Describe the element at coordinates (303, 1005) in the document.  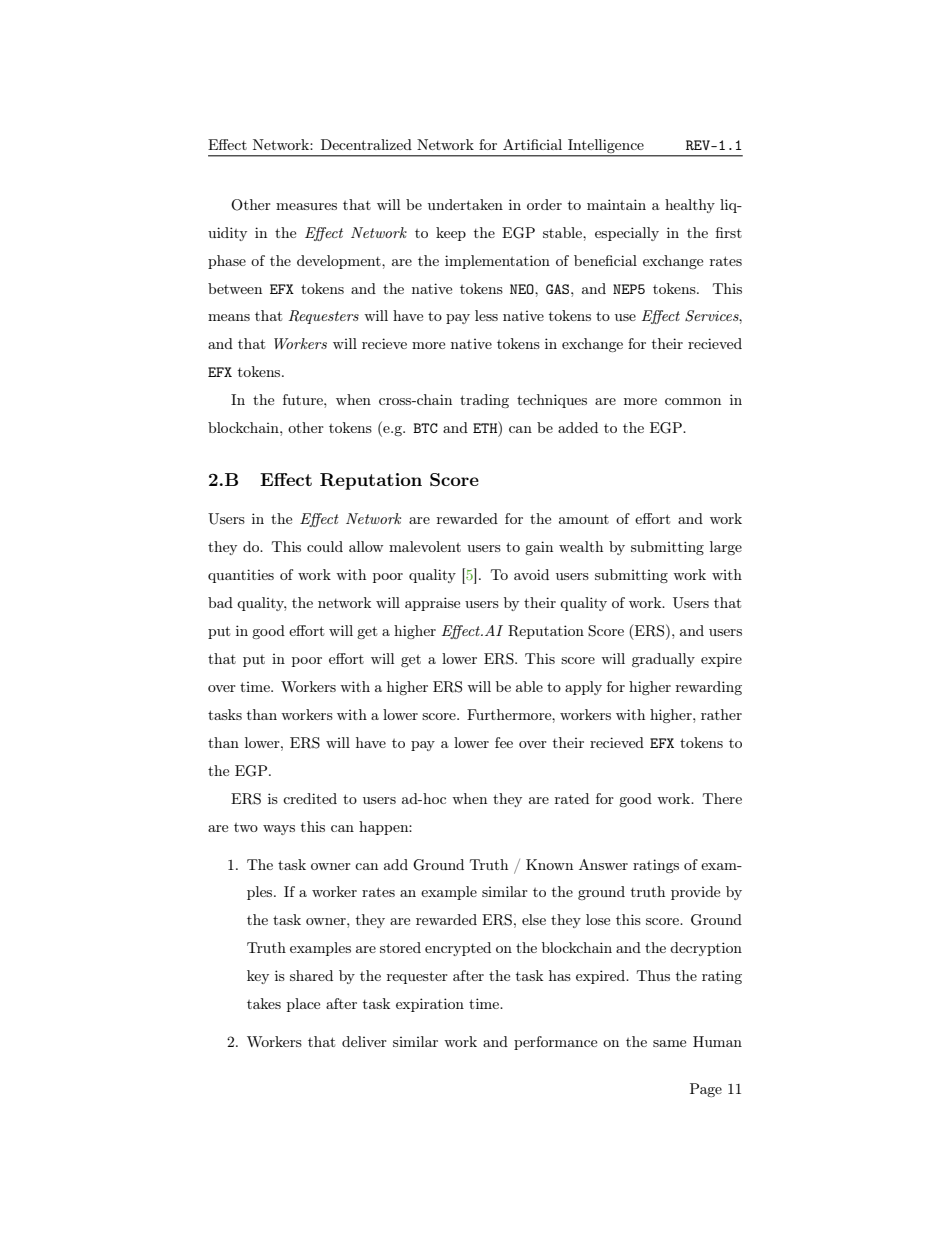
I see `place` at that location.
